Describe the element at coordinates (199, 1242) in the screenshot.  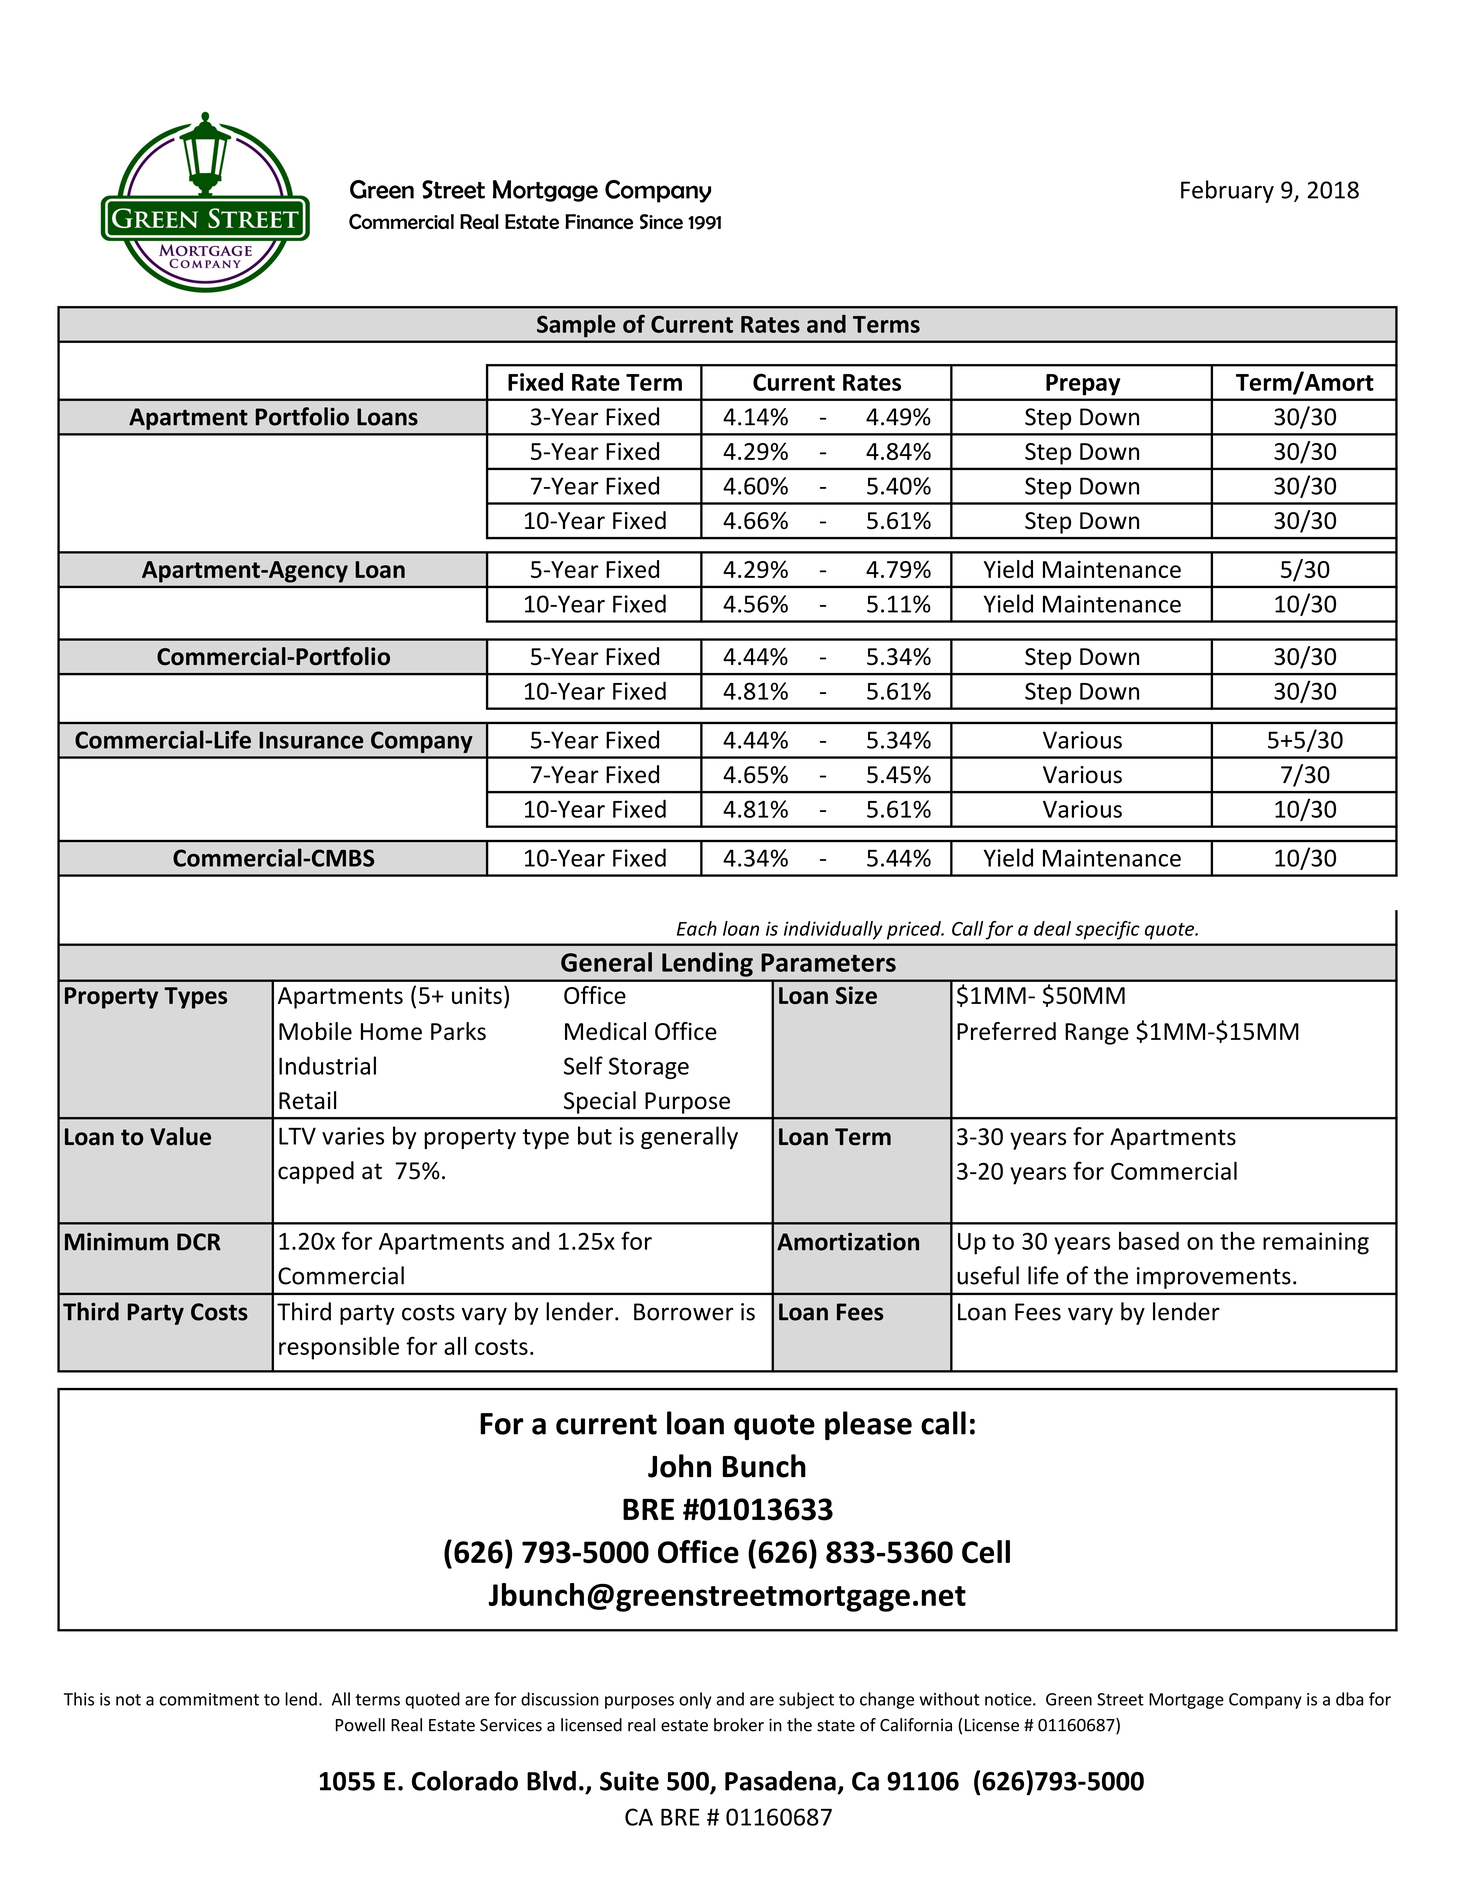
I see `DCR` at that location.
